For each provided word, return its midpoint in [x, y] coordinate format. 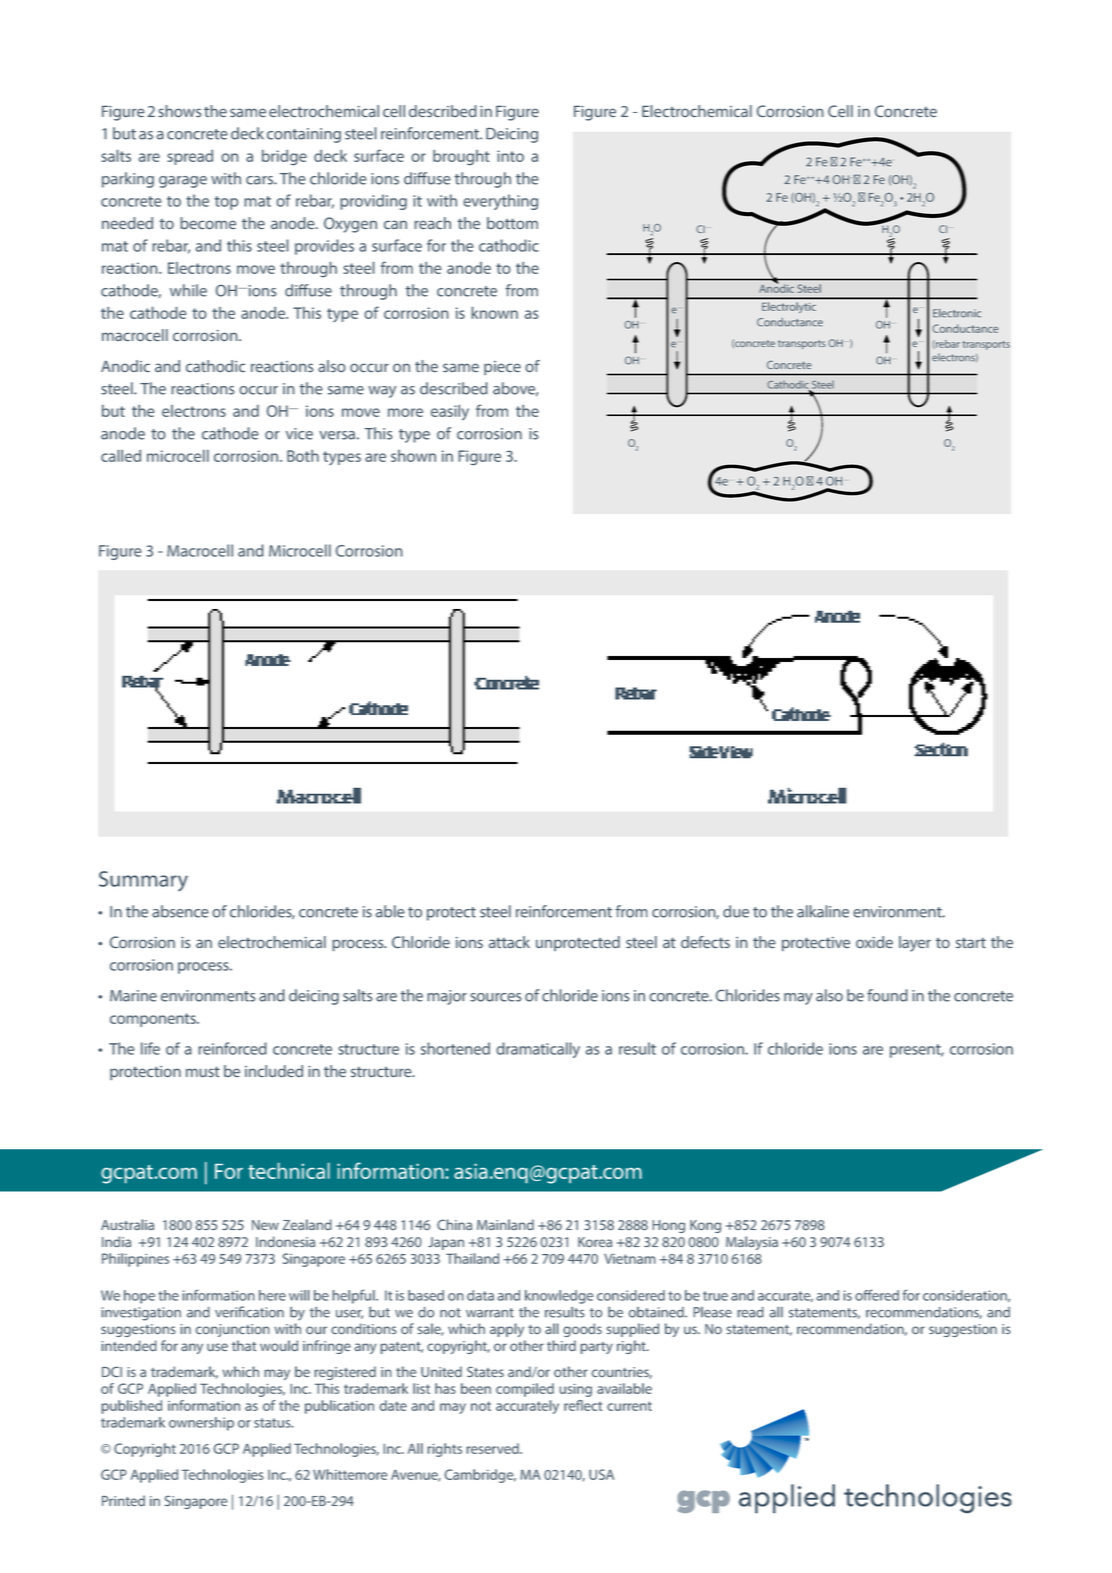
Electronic [957, 313]
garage [183, 182]
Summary [143, 881]
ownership [201, 1424]
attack [509, 942]
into [510, 156]
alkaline [823, 911]
